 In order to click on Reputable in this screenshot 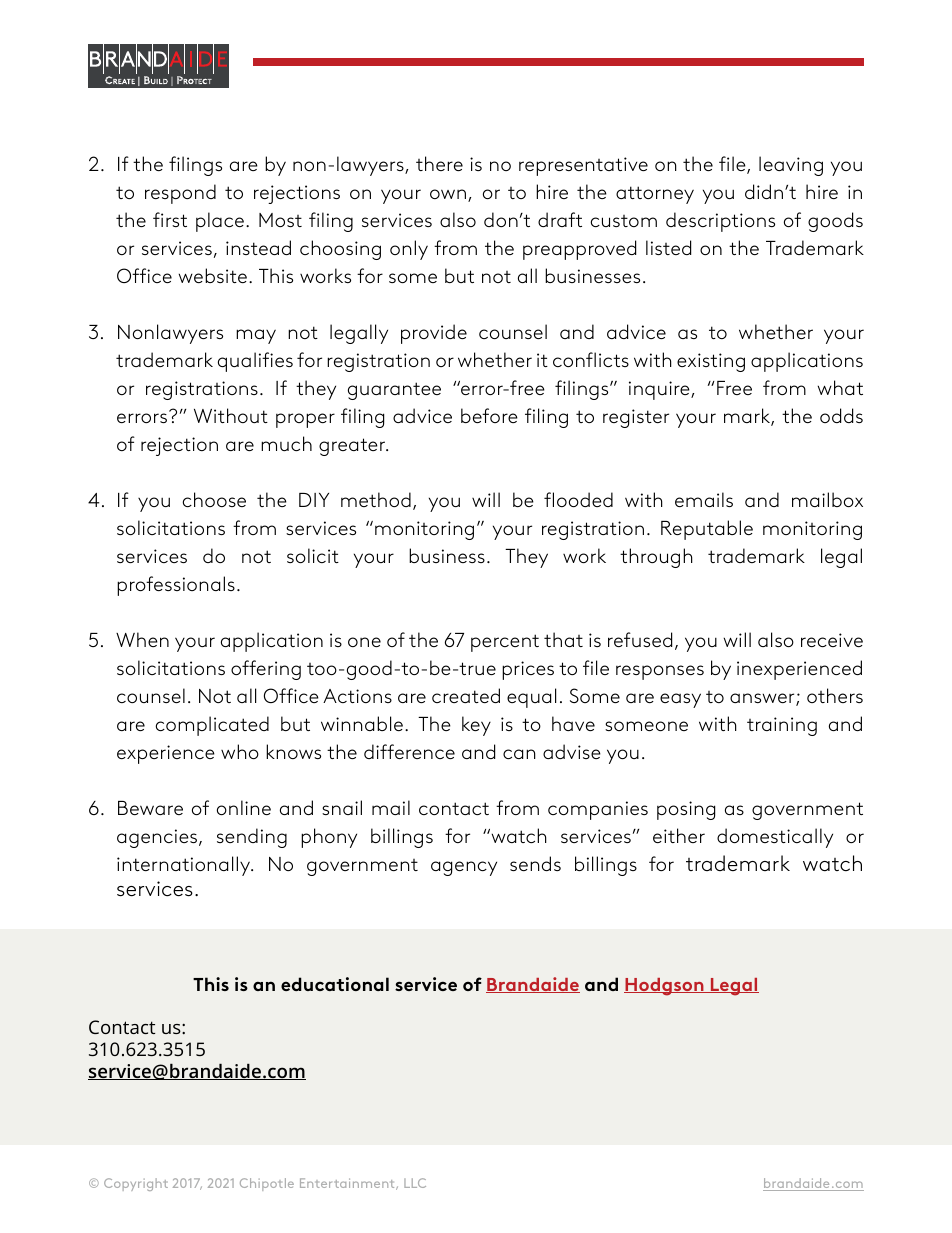, I will do `click(707, 530)`.
